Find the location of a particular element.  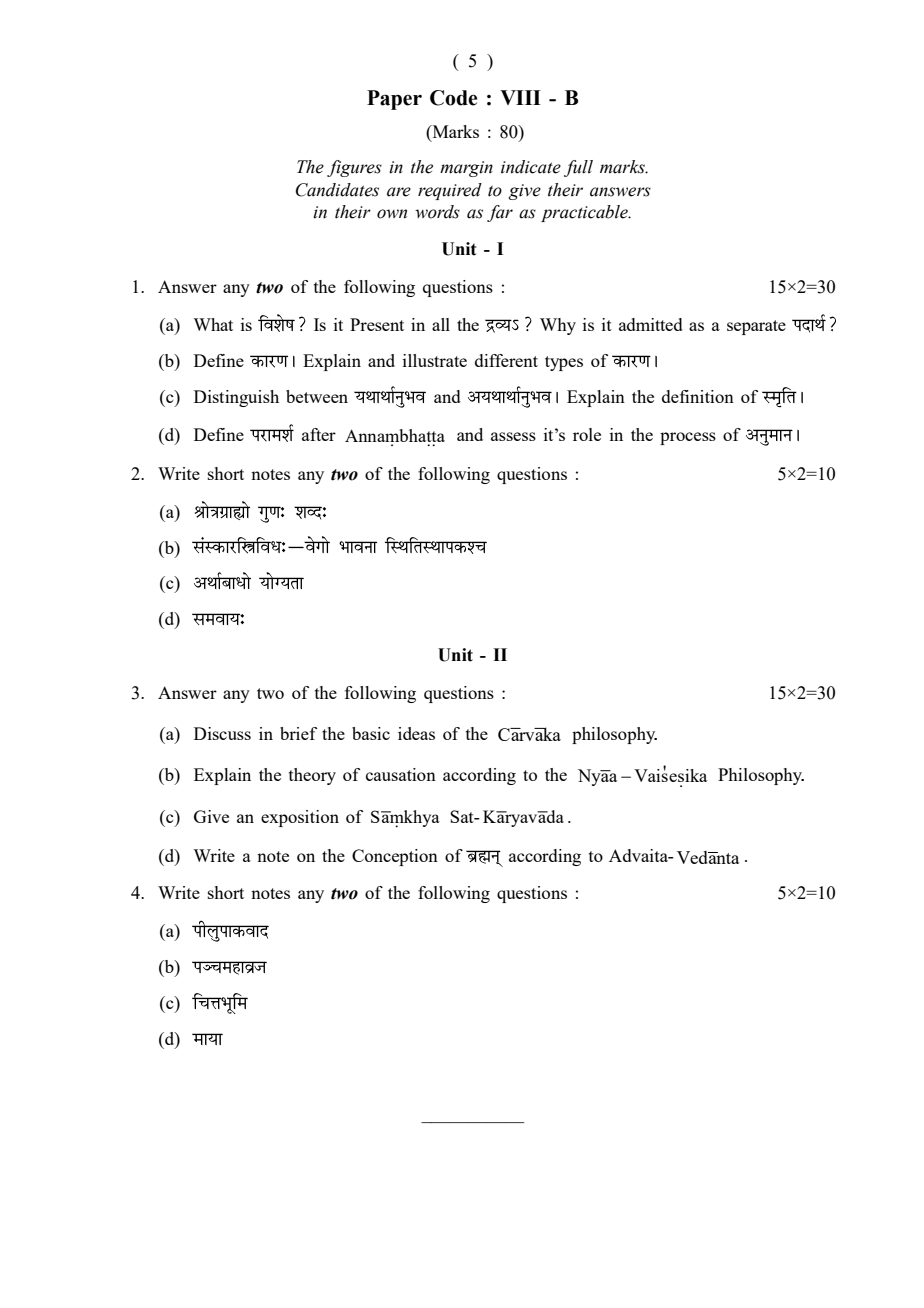

brief is located at coordinates (298, 733).
